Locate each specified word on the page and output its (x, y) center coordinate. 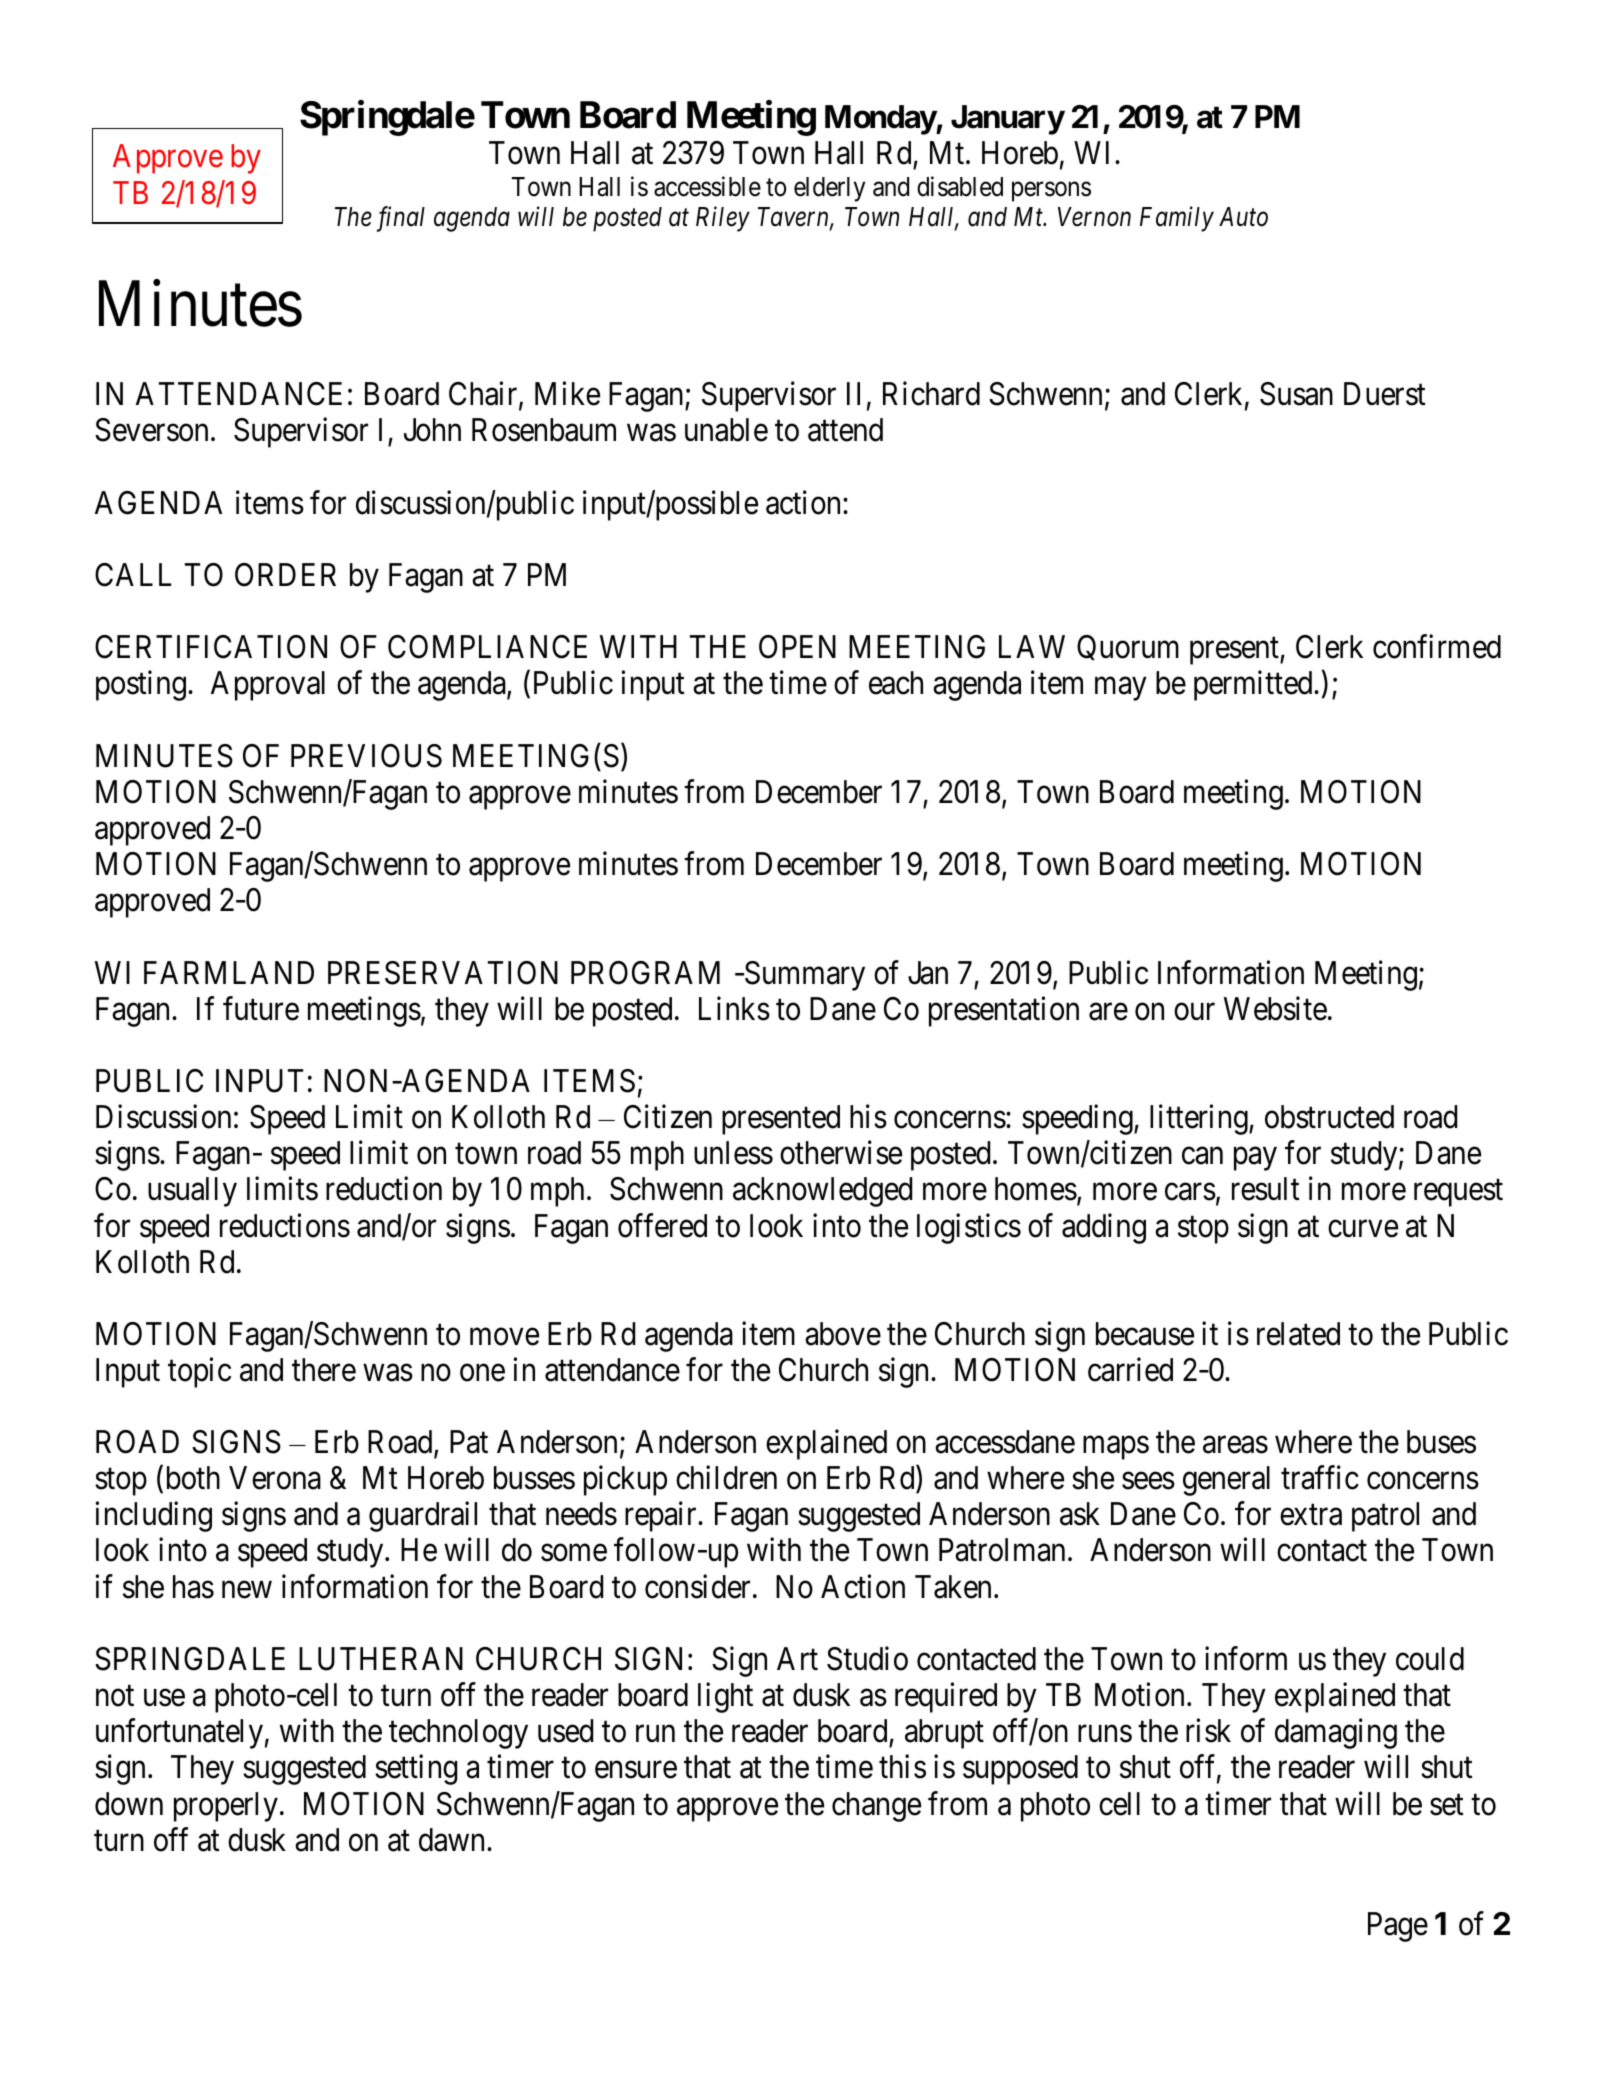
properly (226, 1807)
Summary (803, 976)
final (401, 219)
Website (1275, 1008)
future (261, 1008)
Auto (1243, 217)
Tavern (794, 218)
